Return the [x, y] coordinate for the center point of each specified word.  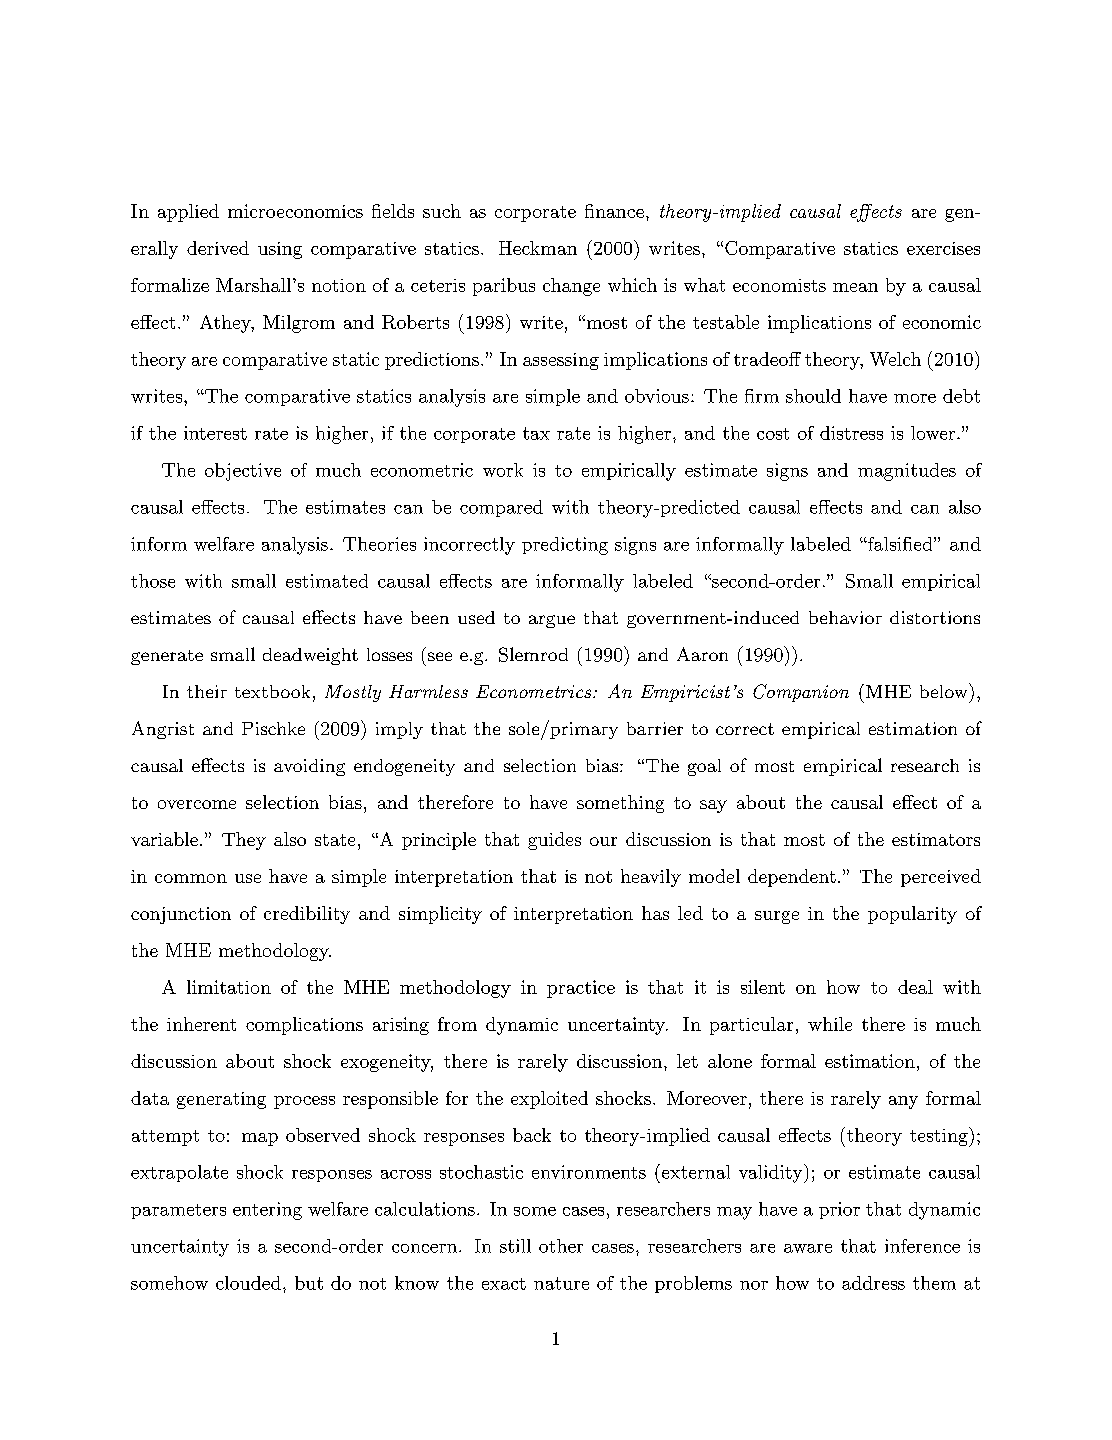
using [280, 250]
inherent [201, 1024]
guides [554, 841]
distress [851, 433]
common [191, 878]
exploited [549, 1100]
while [830, 1024]
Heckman [538, 248]
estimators [936, 839]
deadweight [310, 656]
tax [536, 433]
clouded [248, 1283]
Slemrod [533, 654]
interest [215, 433]
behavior [845, 617]
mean [855, 287]
